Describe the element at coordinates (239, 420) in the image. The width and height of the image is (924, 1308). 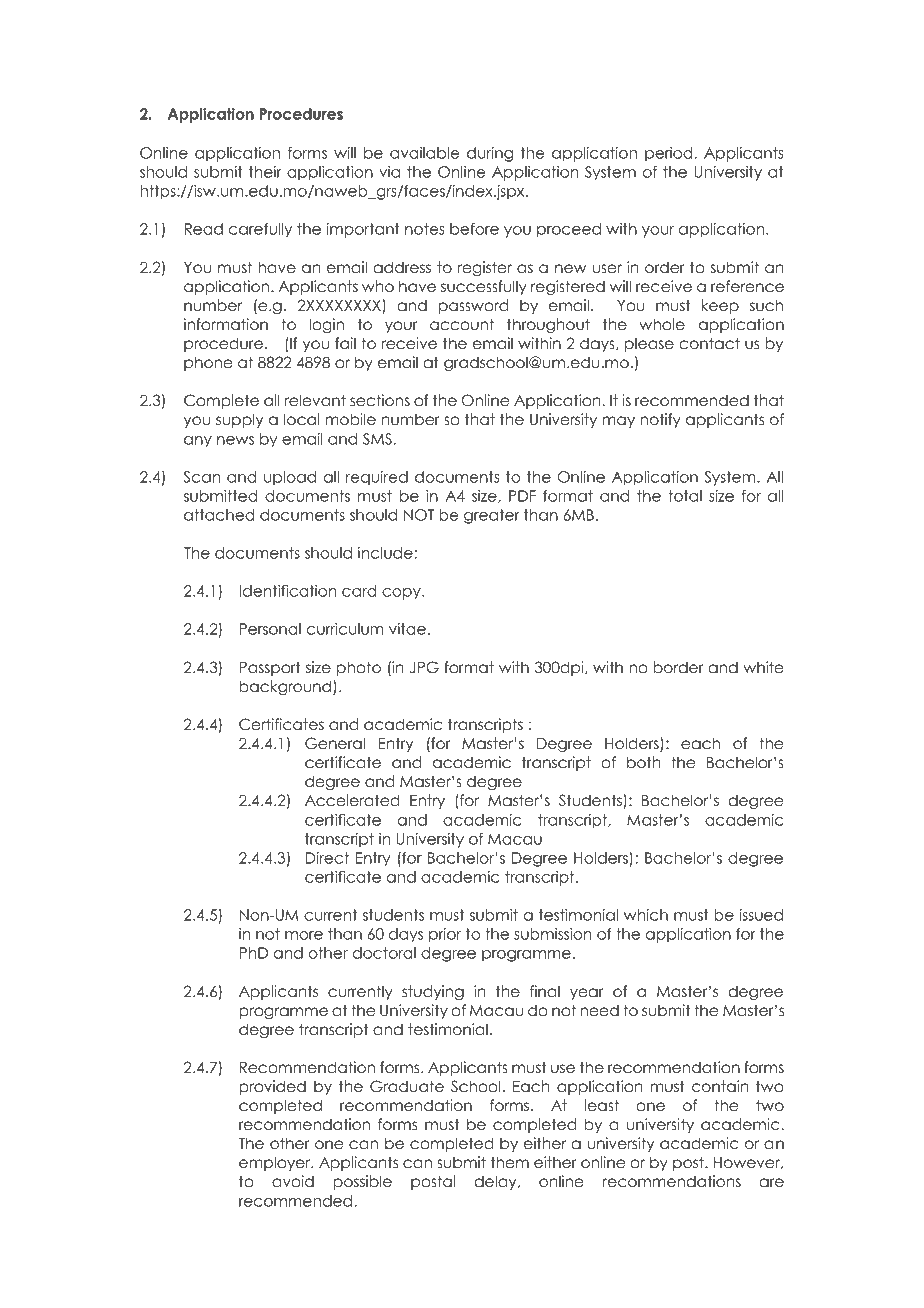
I see `supply` at that location.
